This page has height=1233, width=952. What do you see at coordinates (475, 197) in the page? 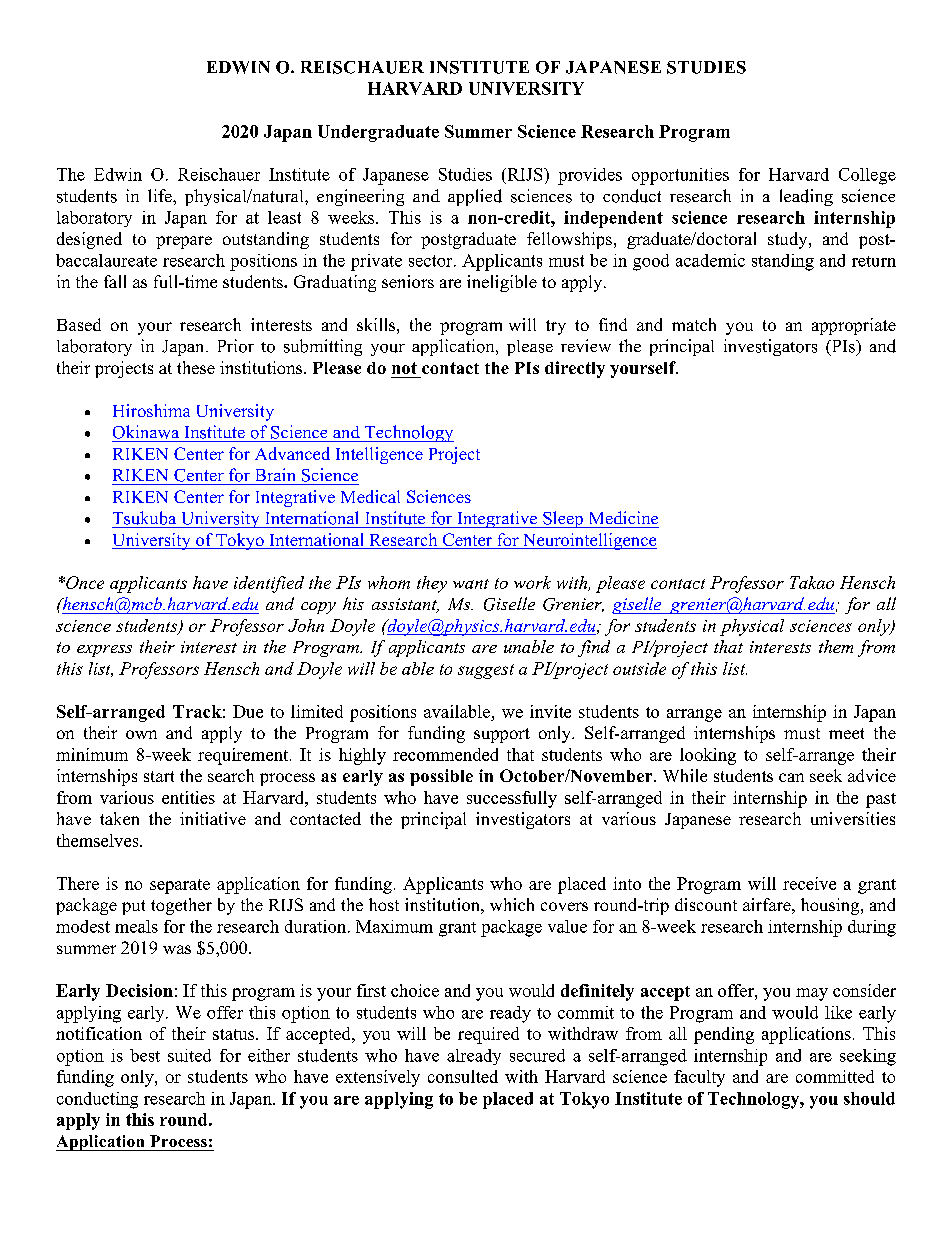
I see `applied` at bounding box center [475, 197].
